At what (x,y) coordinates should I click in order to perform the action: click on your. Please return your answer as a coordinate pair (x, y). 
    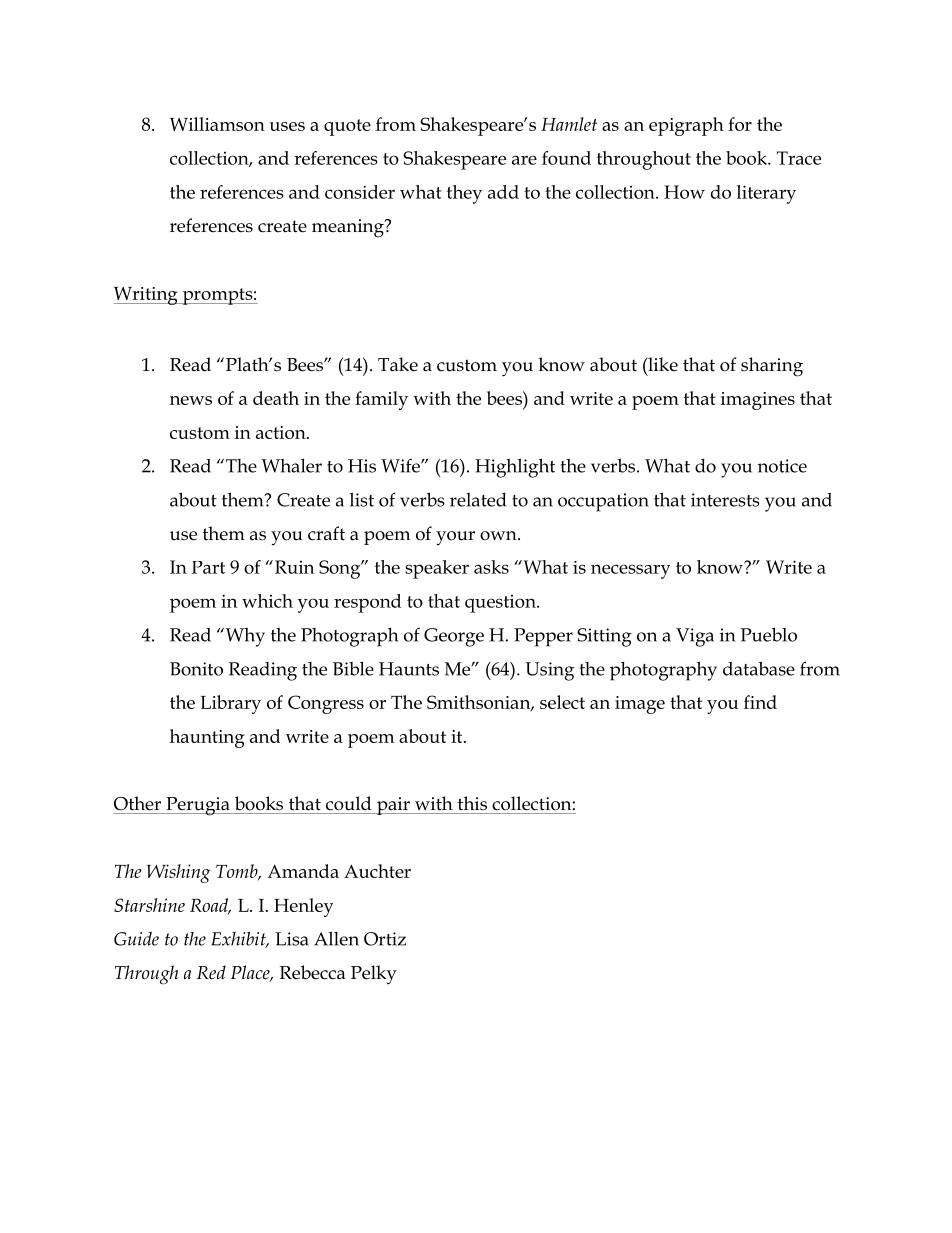
    Looking at the image, I should click on (455, 538).
